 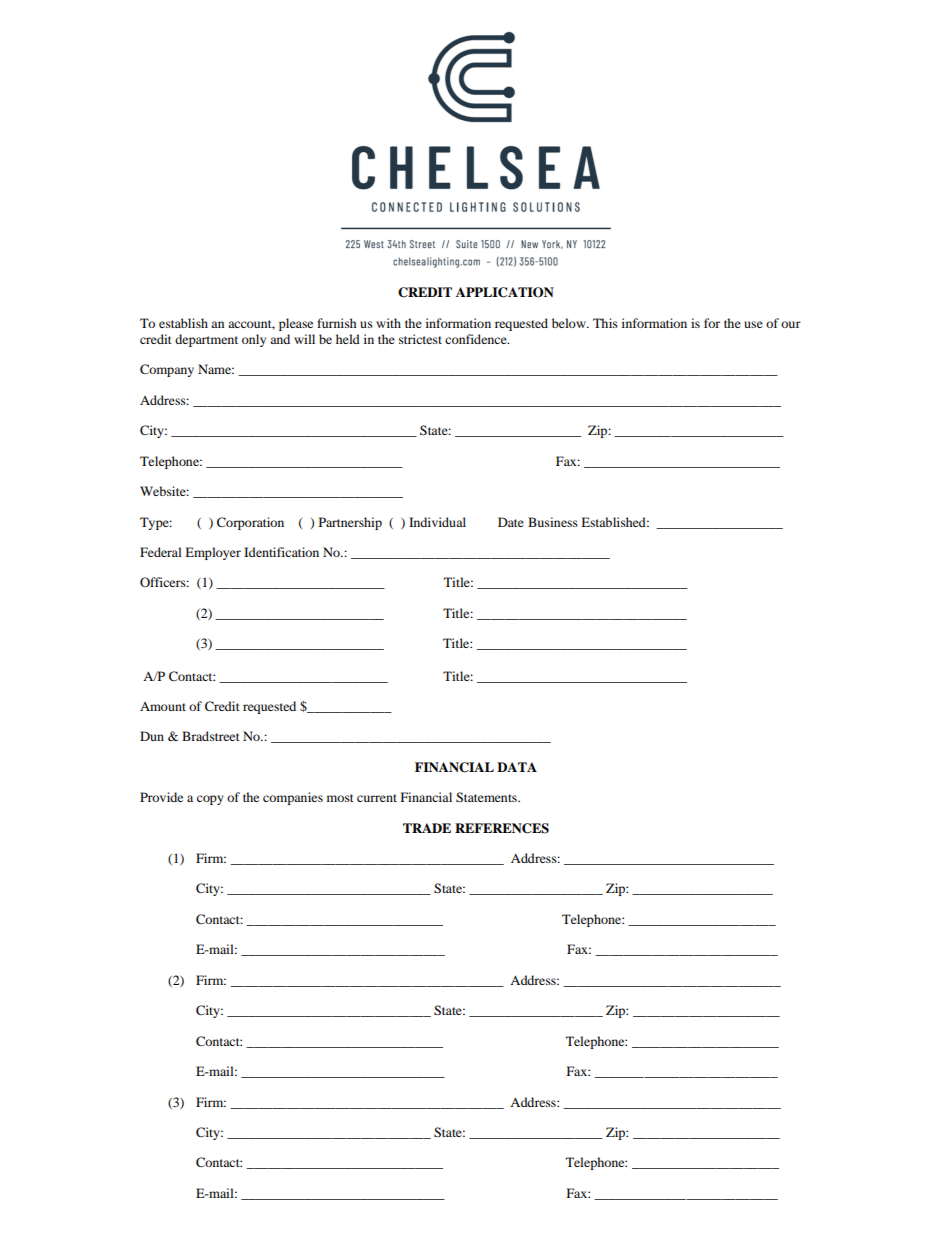 I want to click on Business, so click(x=553, y=522).
